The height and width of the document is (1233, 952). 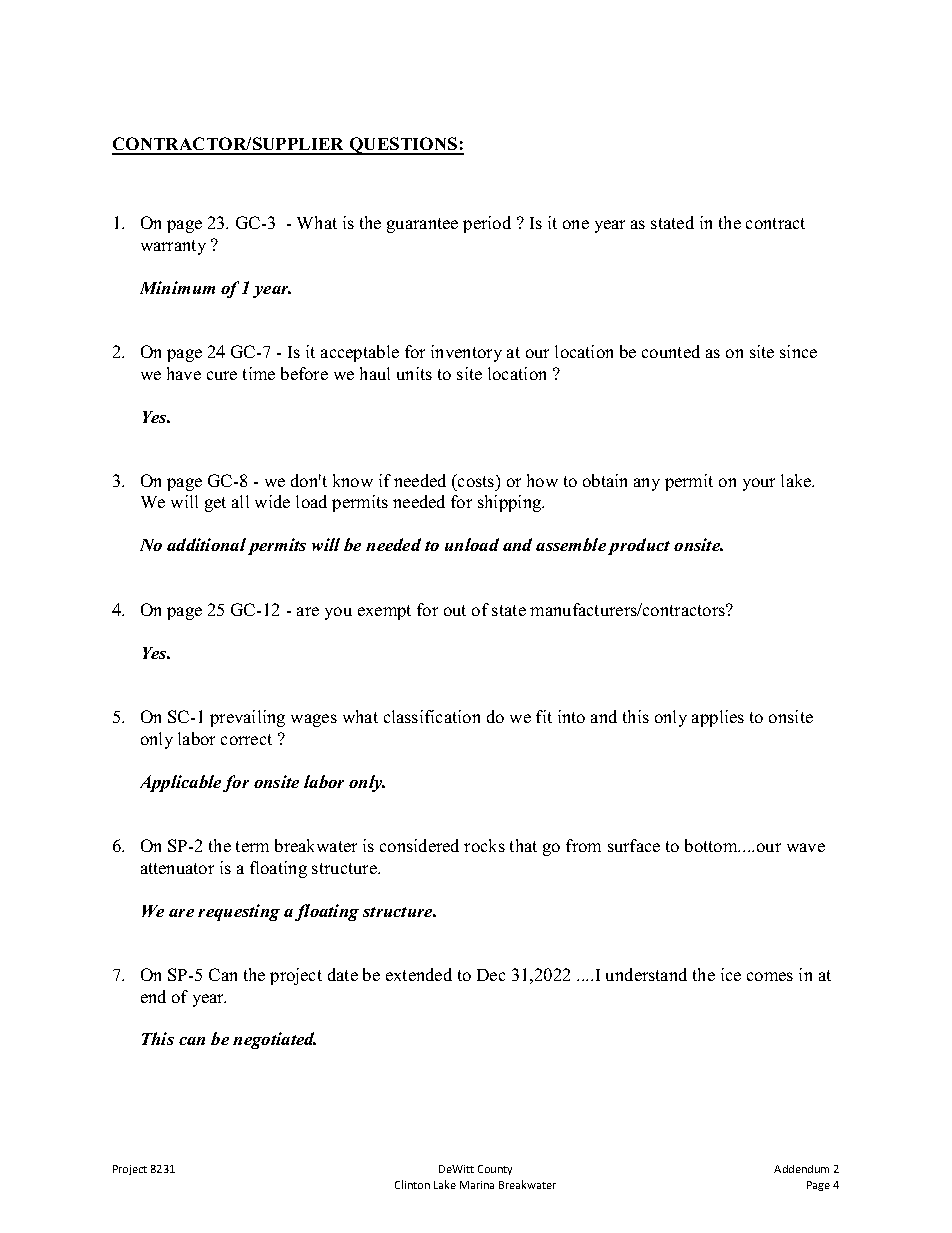 I want to click on prevailing, so click(x=247, y=718).
